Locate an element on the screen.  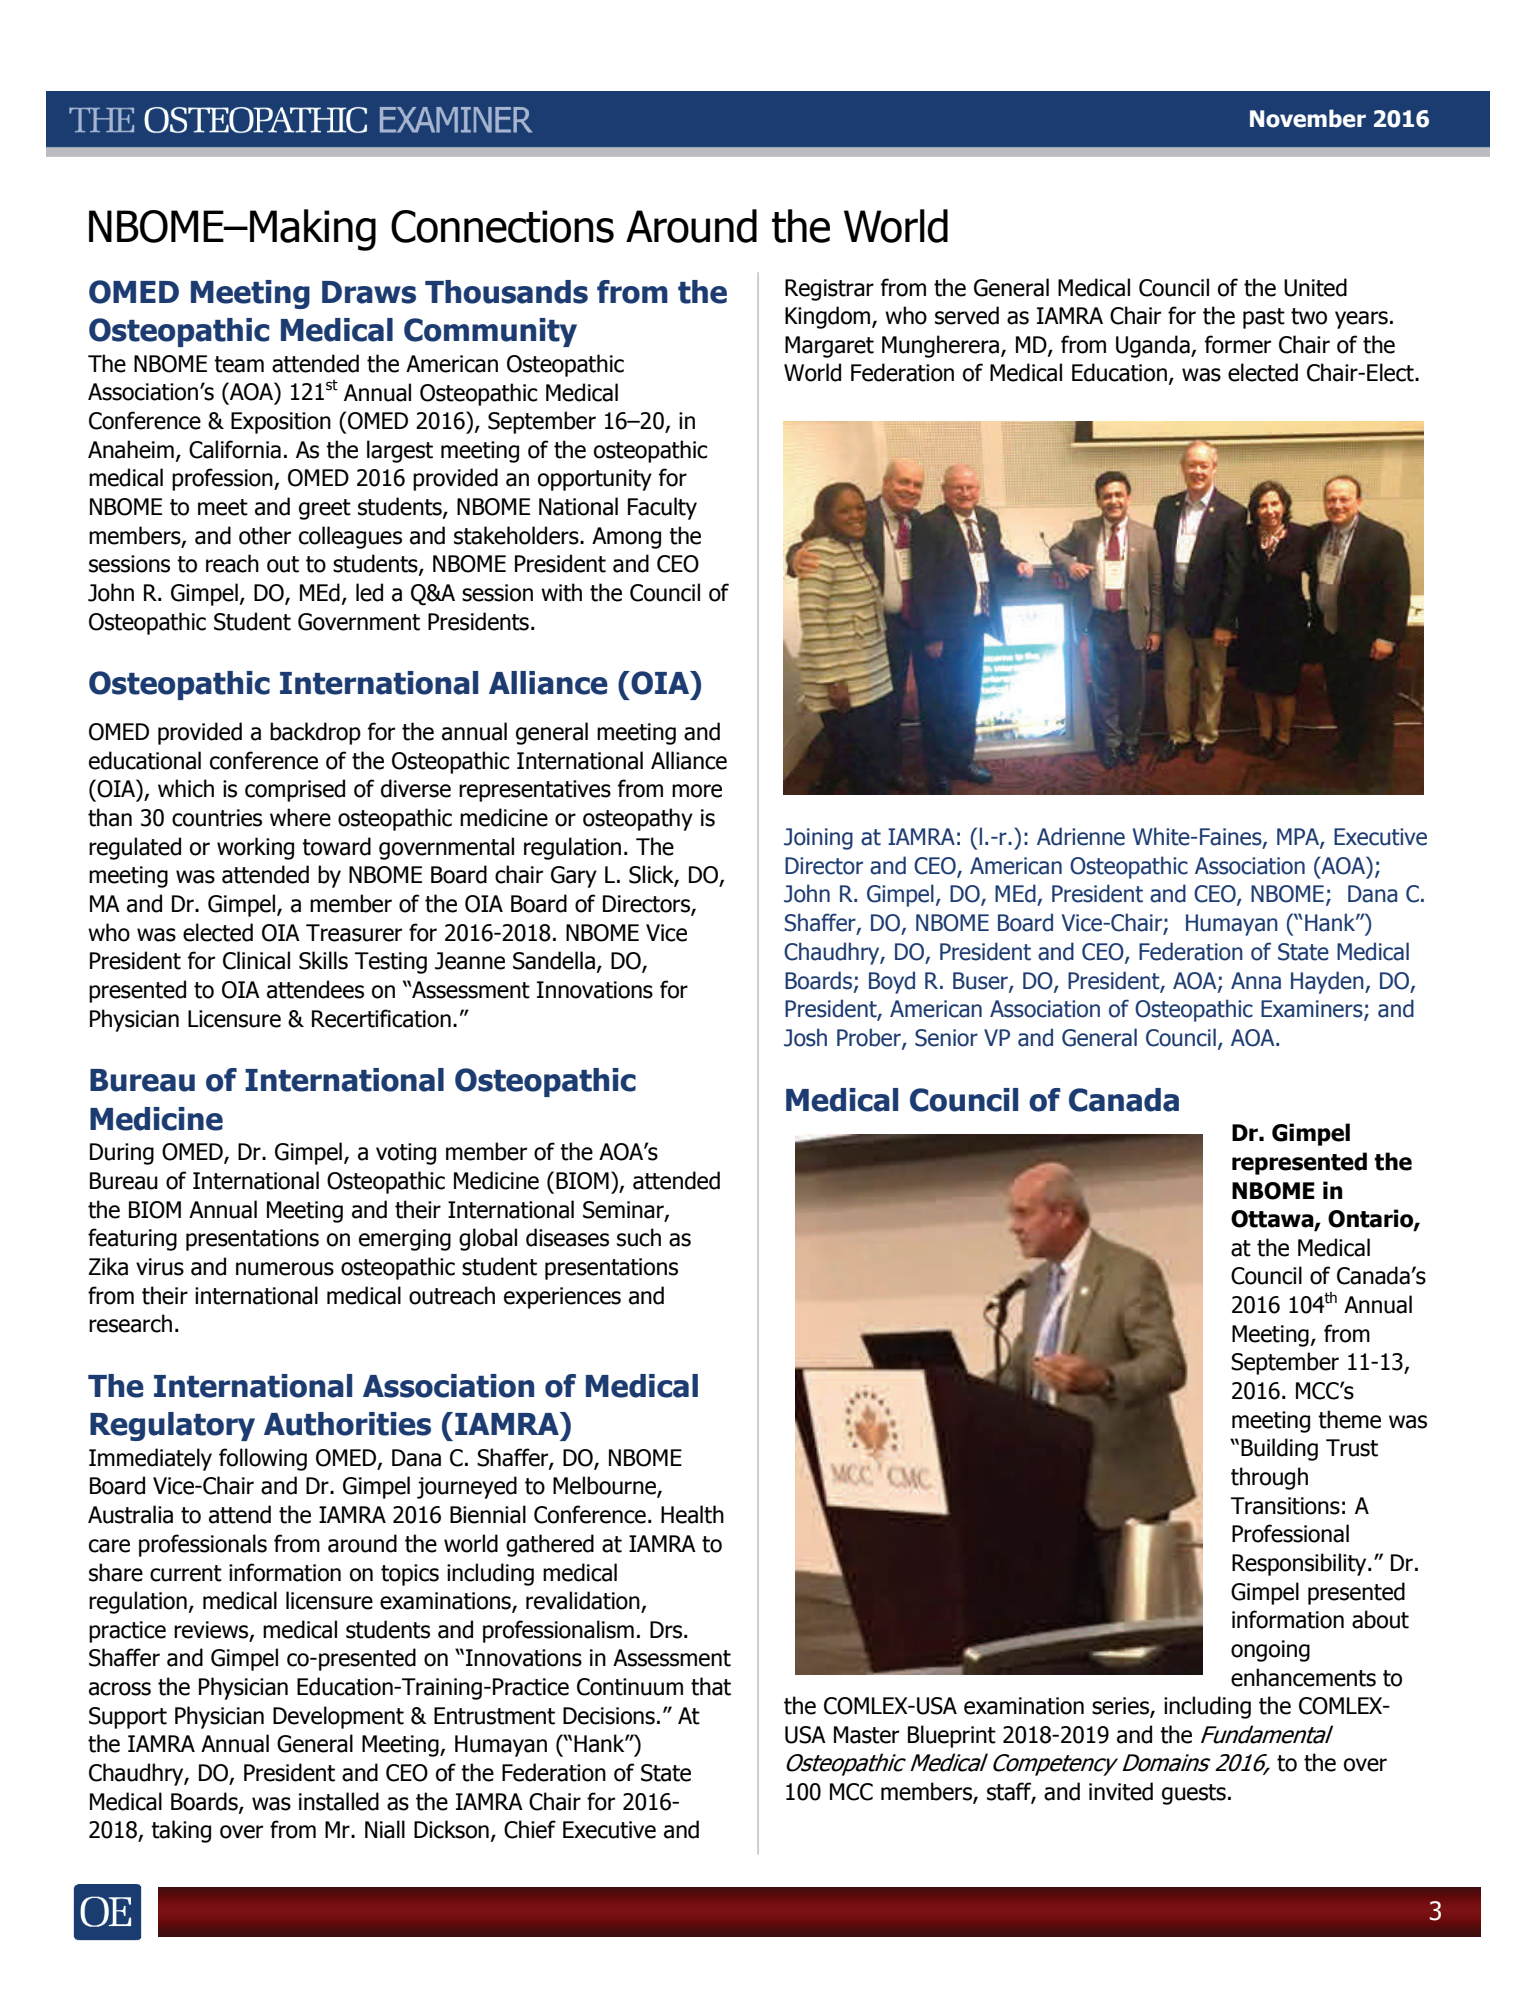
Registrar is located at coordinates (829, 290).
